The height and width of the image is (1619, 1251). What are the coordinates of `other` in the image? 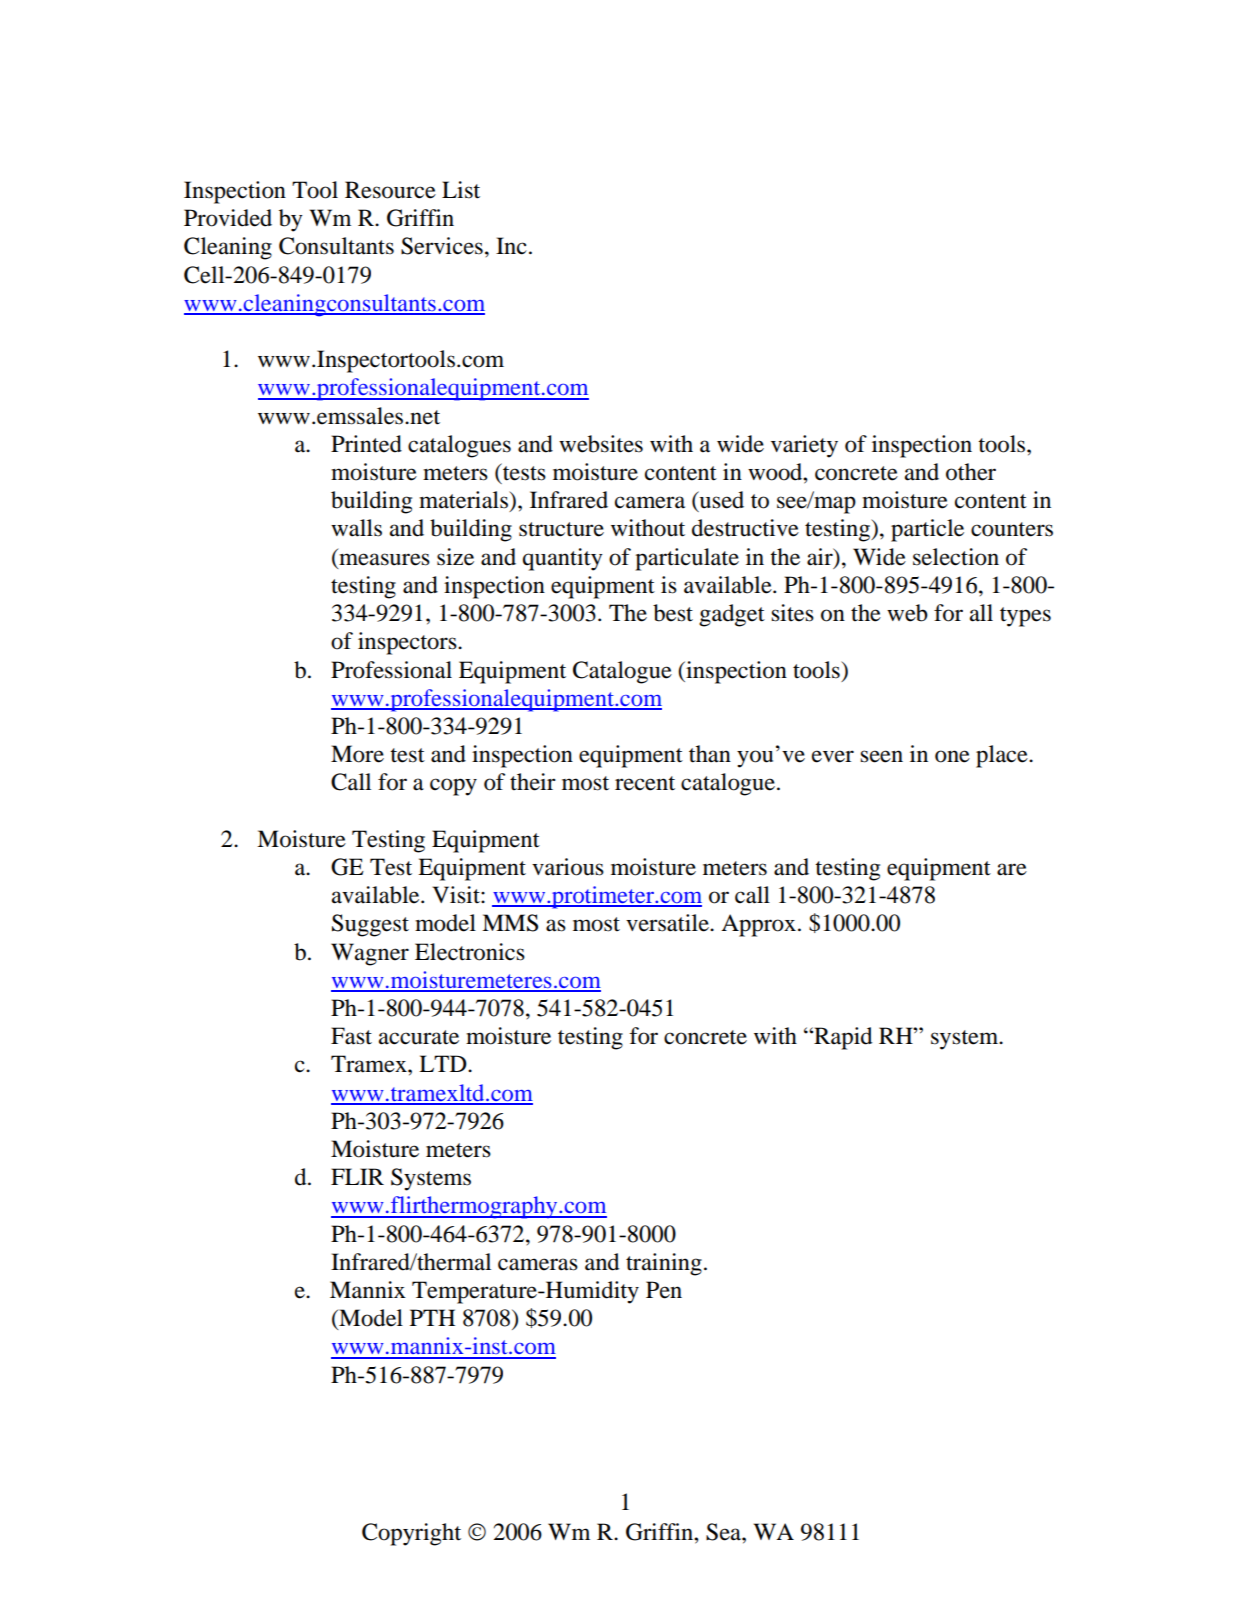 It's located at (971, 472).
